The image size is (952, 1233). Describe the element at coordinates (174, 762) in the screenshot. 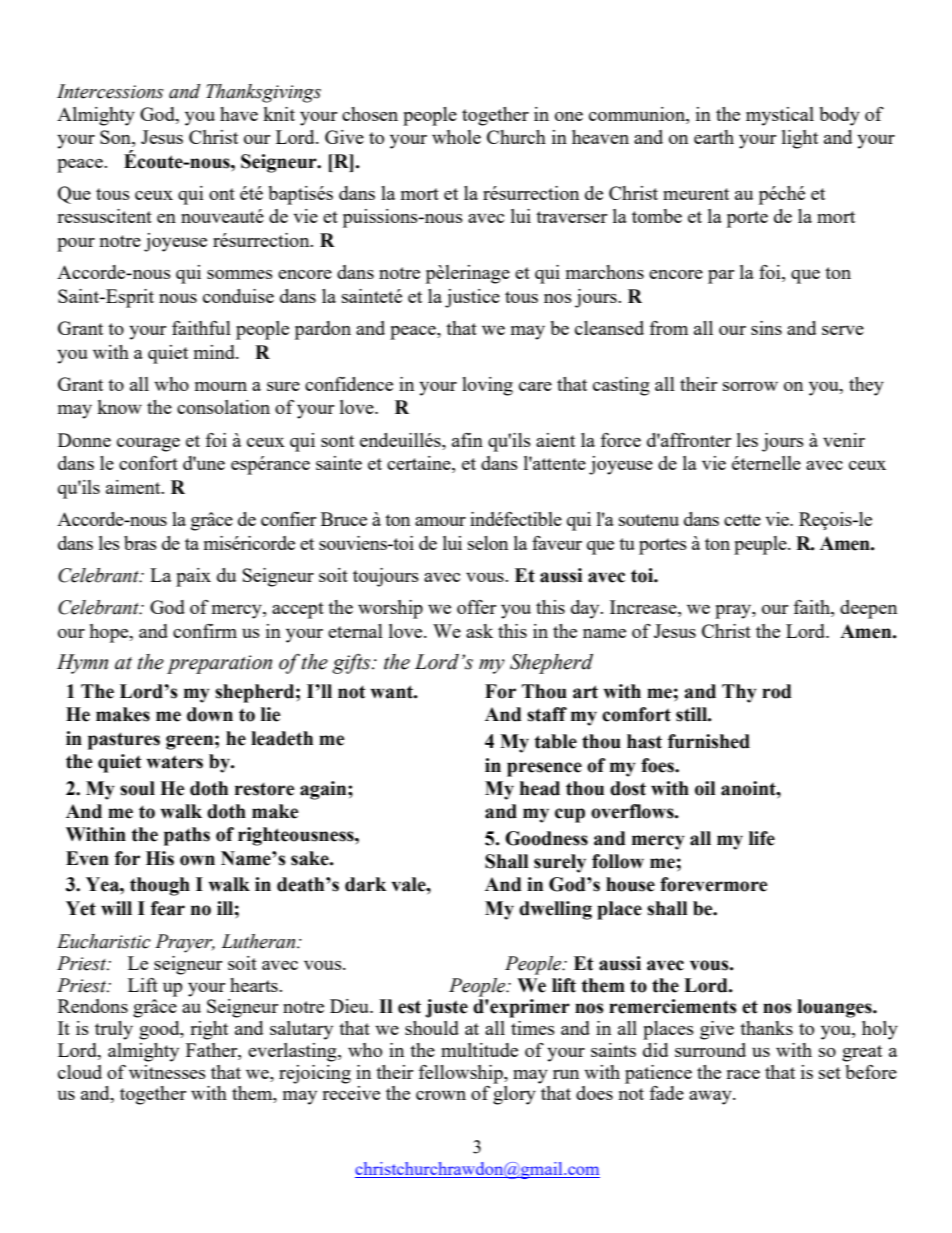

I see `waters` at that location.
